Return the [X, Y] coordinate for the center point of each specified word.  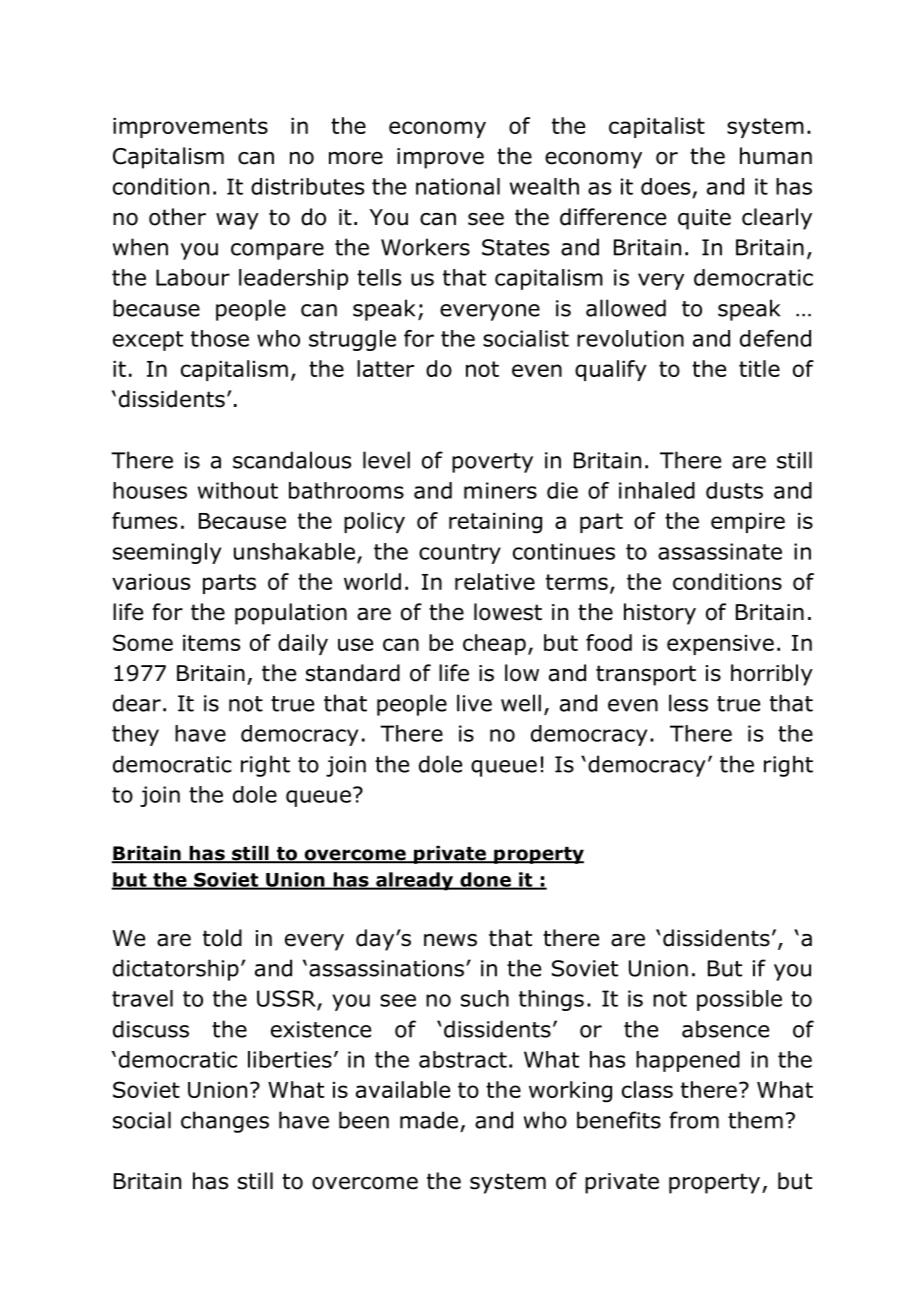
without [238, 490]
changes [225, 1122]
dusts [734, 490]
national [458, 186]
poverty [492, 463]
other [177, 217]
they [135, 735]
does [665, 186]
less [688, 703]
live [474, 703]
